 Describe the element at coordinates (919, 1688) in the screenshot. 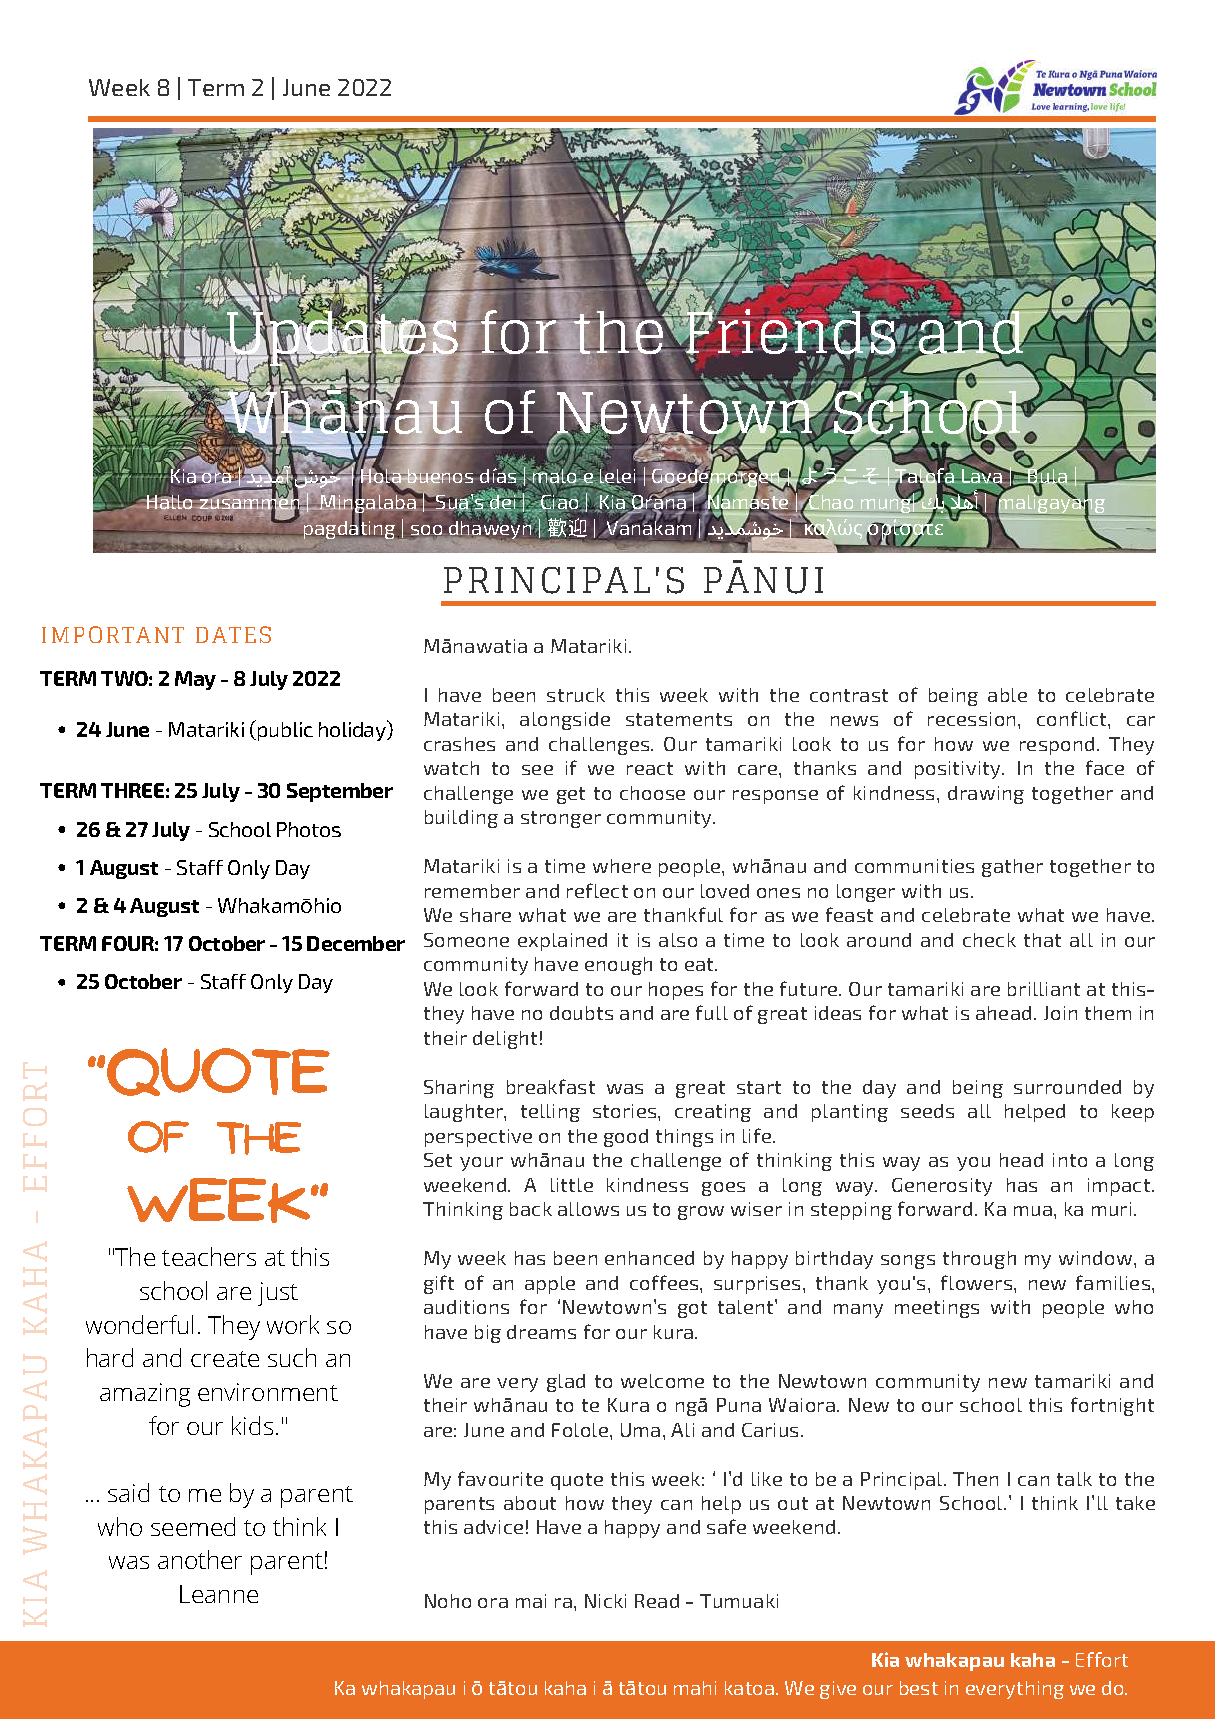

I see `best` at that location.
